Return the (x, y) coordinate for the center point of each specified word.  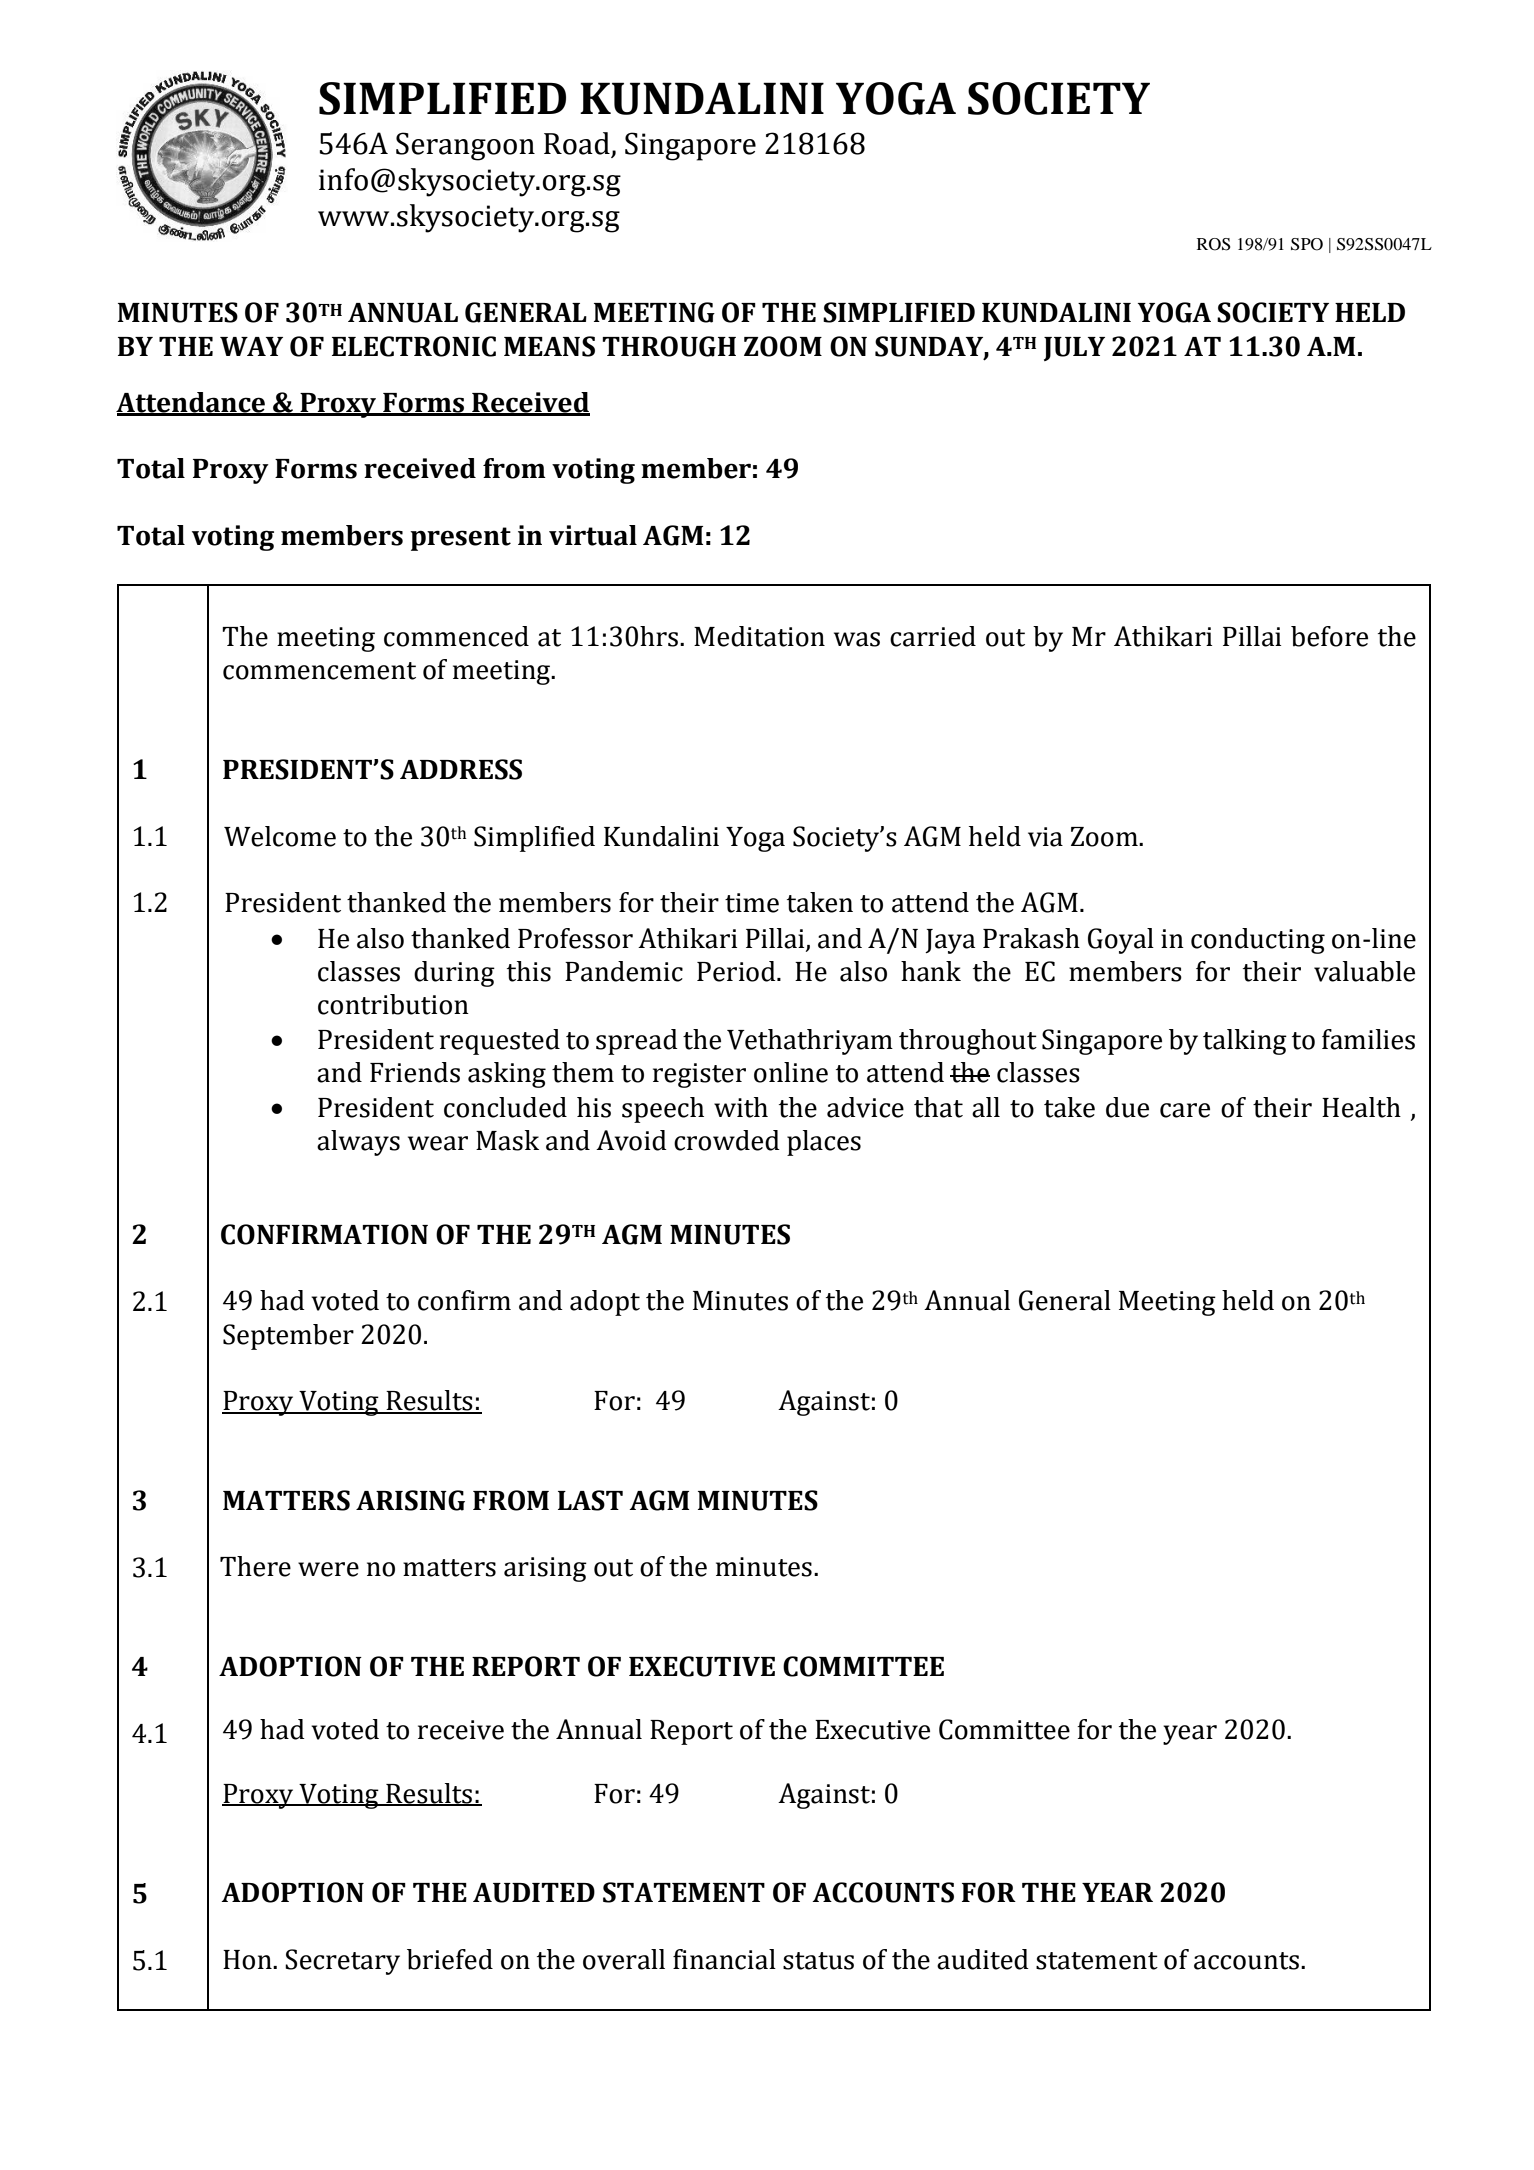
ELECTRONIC (414, 346)
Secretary (342, 1962)
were (328, 1569)
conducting (1258, 941)
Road (578, 144)
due (1127, 1107)
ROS (1214, 244)
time (752, 903)
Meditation (759, 636)
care (1185, 1110)
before (1329, 636)
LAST (590, 1500)
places (824, 1143)
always (358, 1143)
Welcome (280, 836)
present (460, 539)
